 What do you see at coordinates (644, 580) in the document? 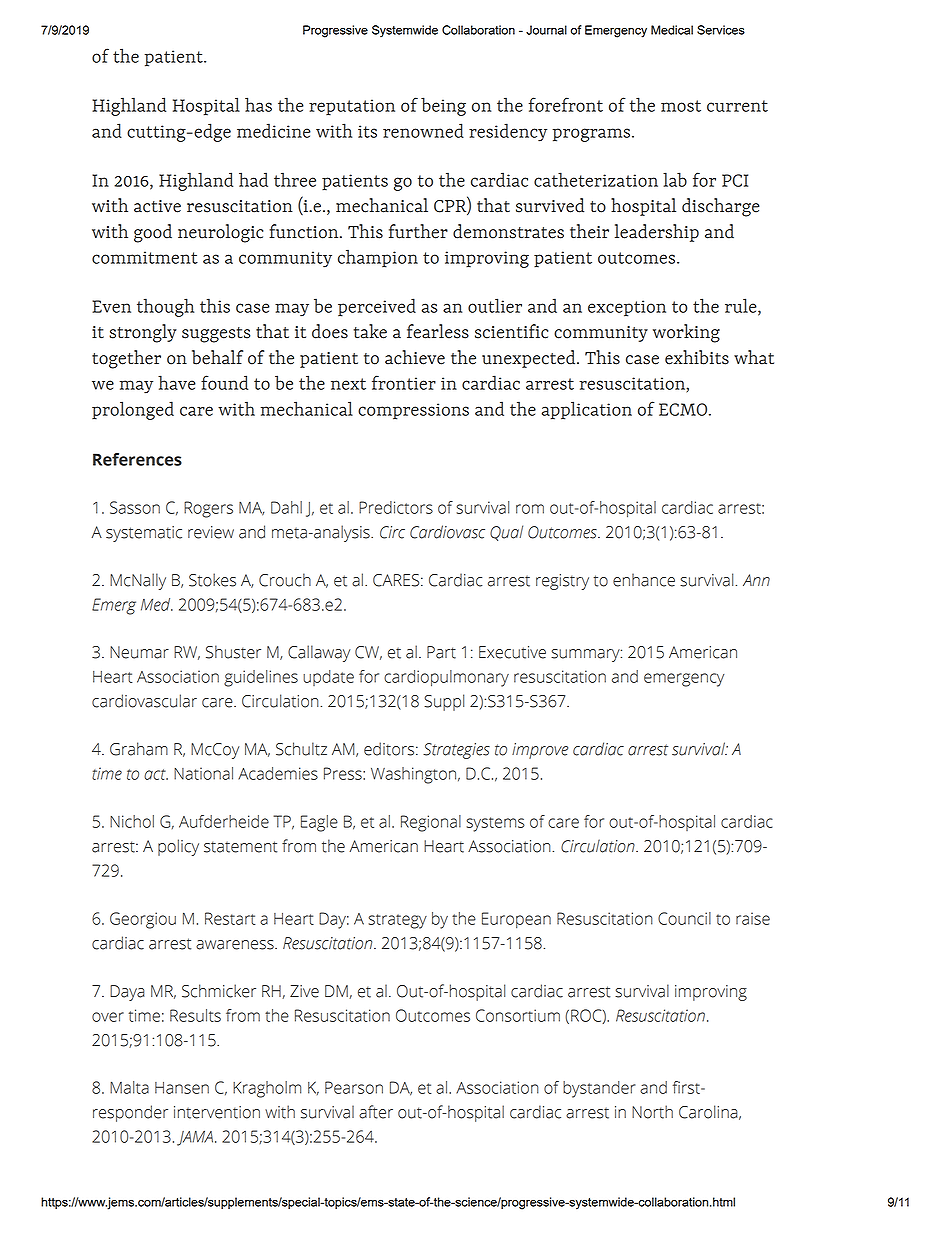
I see `enhance` at bounding box center [644, 580].
